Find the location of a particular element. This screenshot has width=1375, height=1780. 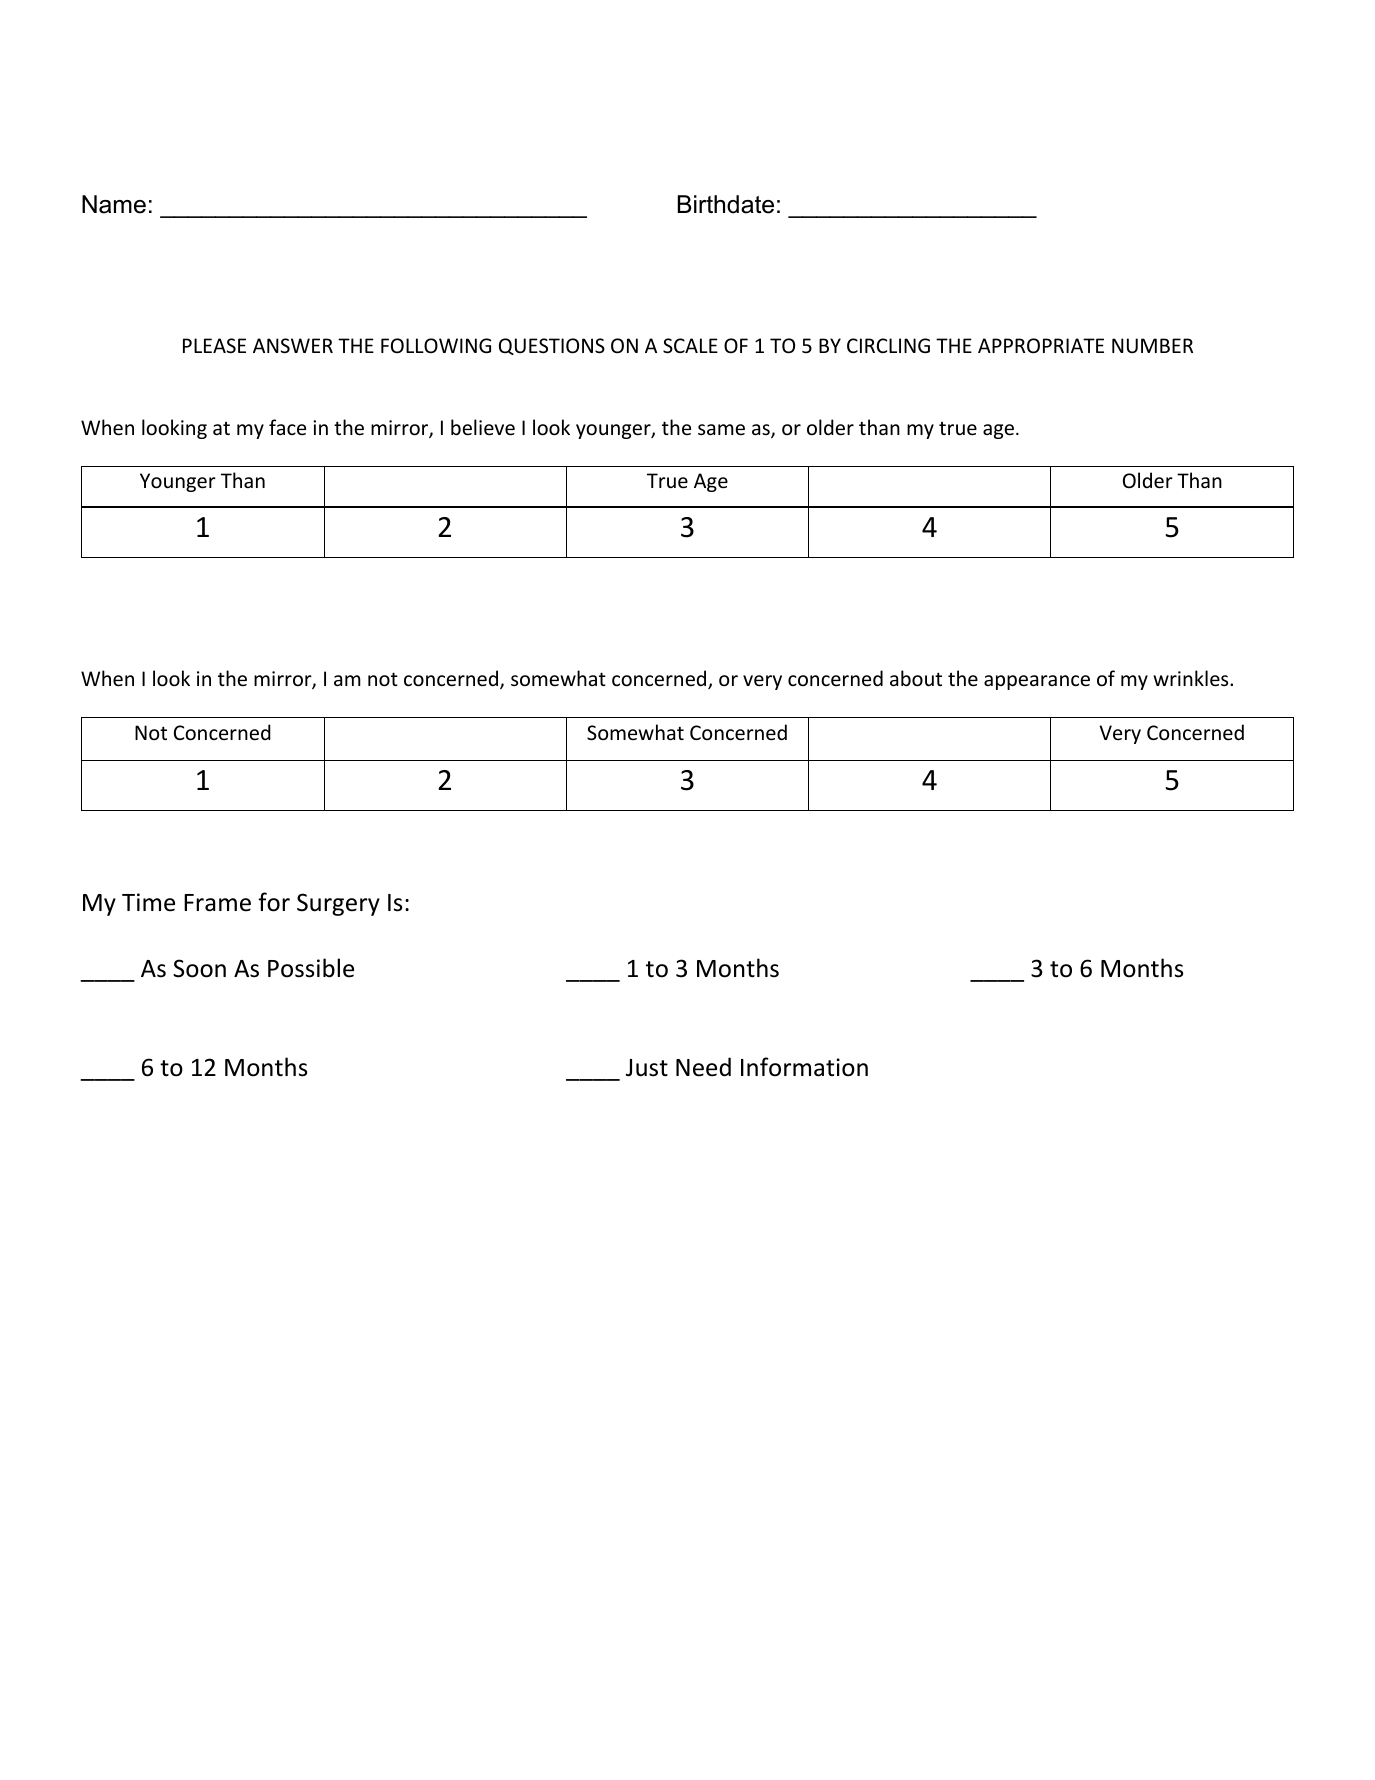

Frame is located at coordinates (217, 903).
